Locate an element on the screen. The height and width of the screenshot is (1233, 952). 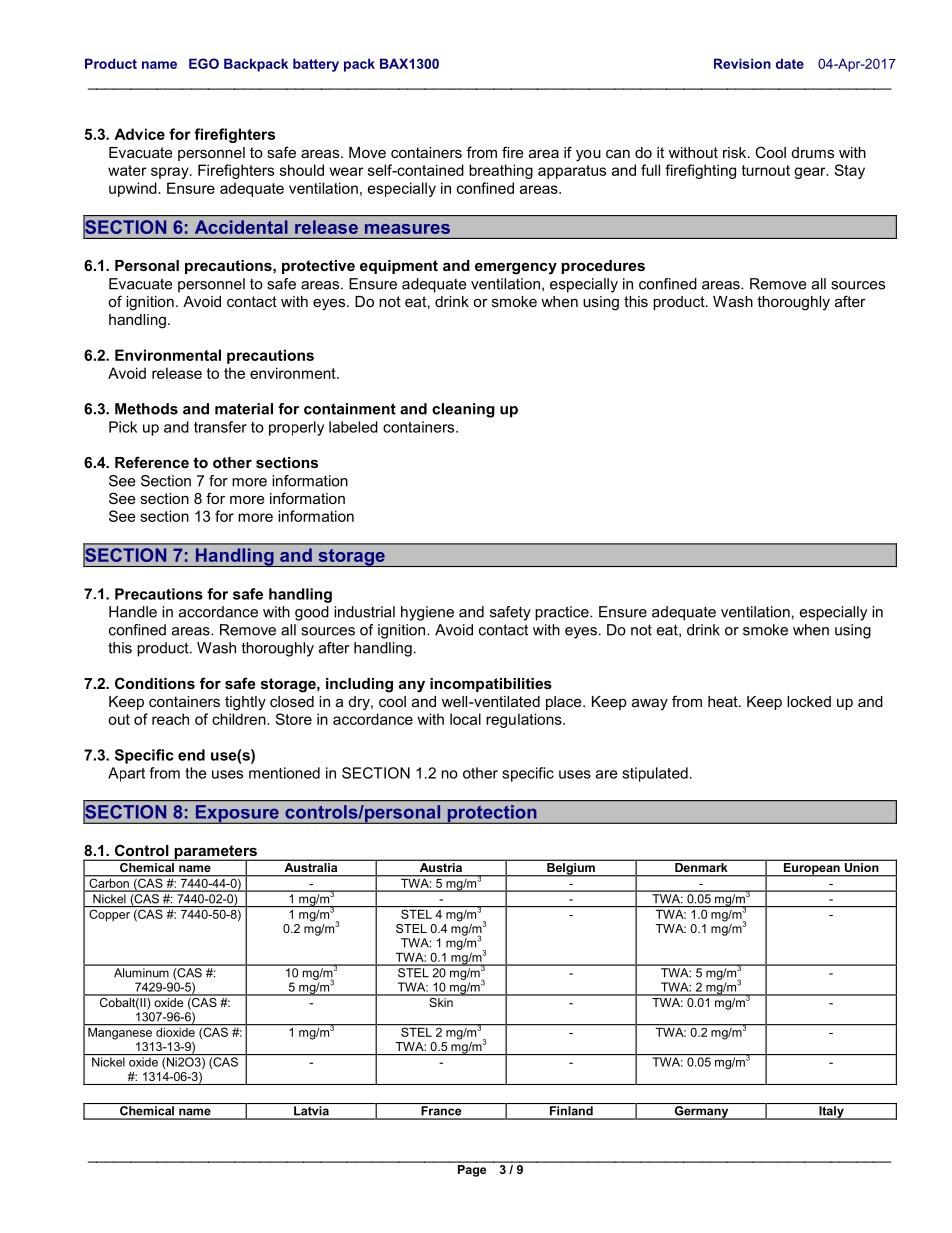
Germany is located at coordinates (701, 1113).
